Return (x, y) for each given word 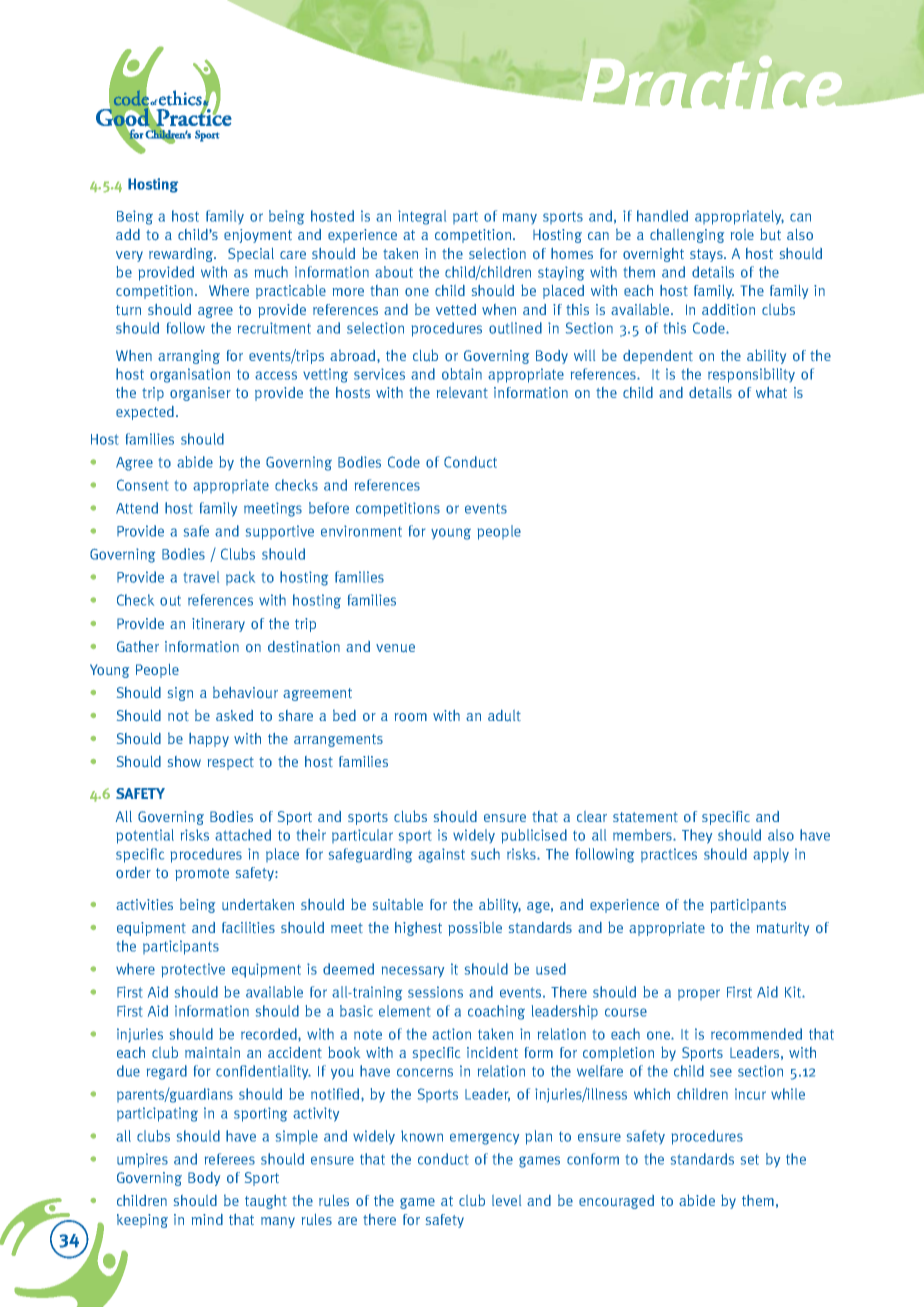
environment (361, 531)
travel (201, 577)
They (697, 836)
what (771, 392)
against (441, 855)
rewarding (182, 255)
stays (707, 255)
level (506, 1200)
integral (422, 217)
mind (207, 1219)
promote (202, 874)
